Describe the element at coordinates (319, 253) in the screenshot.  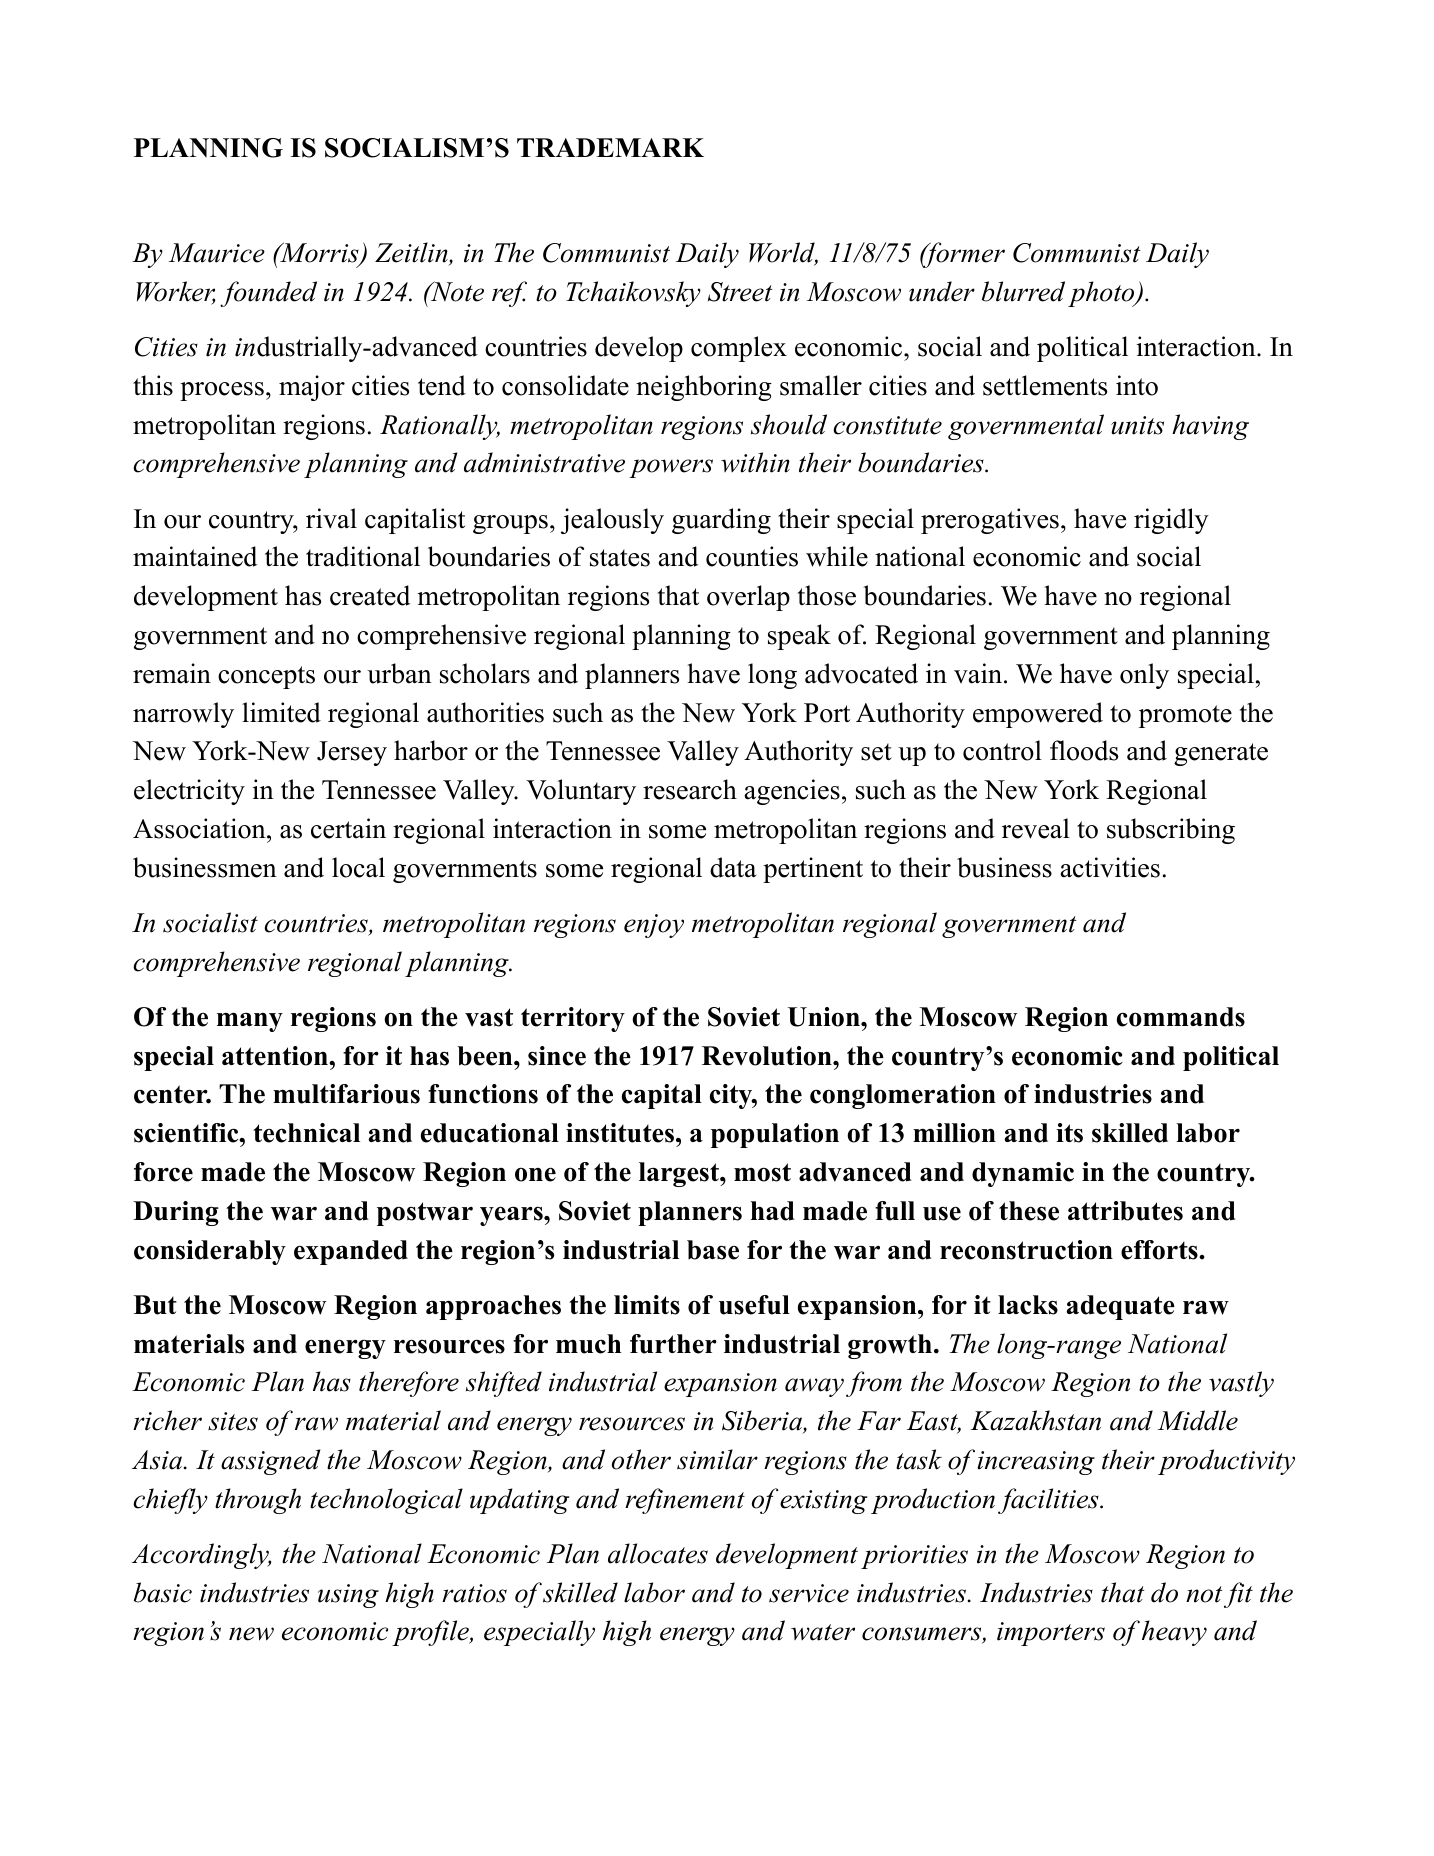
I see `Morris` at that location.
